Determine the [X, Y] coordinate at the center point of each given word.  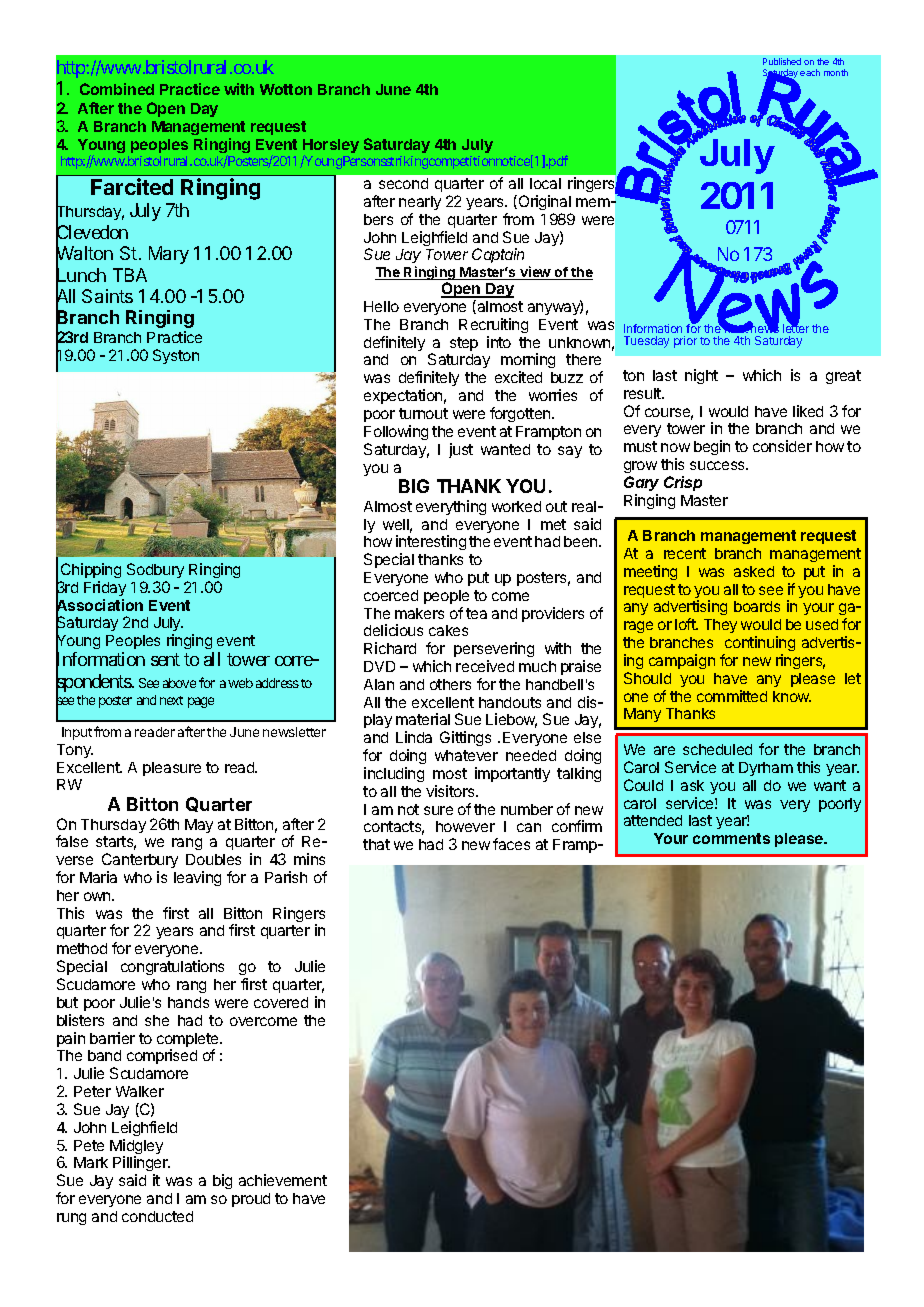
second [403, 183]
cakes [448, 630]
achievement [283, 1180]
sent [165, 660]
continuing [759, 645]
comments [731, 838]
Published [782, 61]
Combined [117, 89]
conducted [157, 1216]
